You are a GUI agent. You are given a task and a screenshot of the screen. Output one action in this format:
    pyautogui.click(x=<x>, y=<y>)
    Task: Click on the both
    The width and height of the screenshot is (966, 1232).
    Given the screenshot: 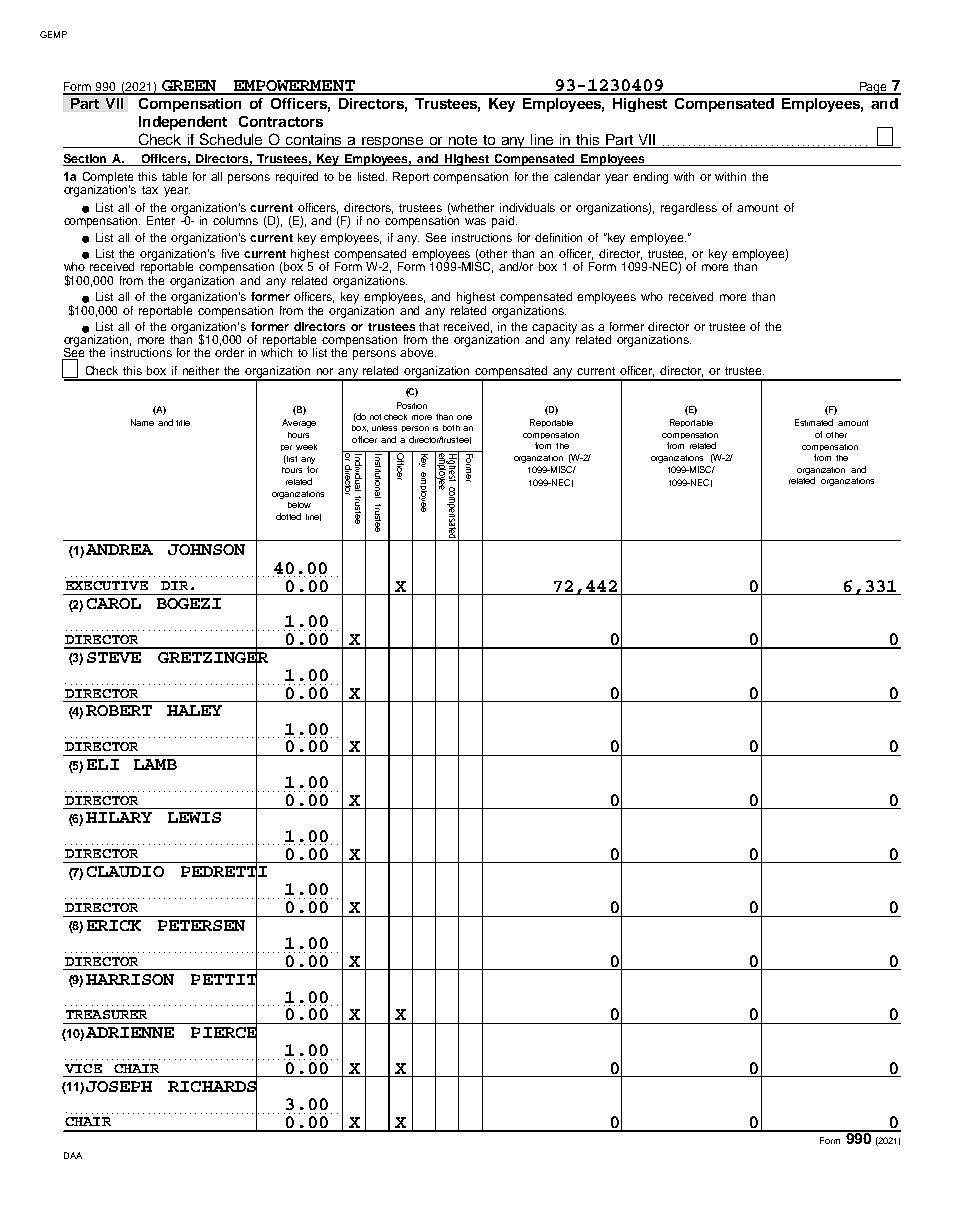 What is the action you would take?
    pyautogui.click(x=451, y=428)
